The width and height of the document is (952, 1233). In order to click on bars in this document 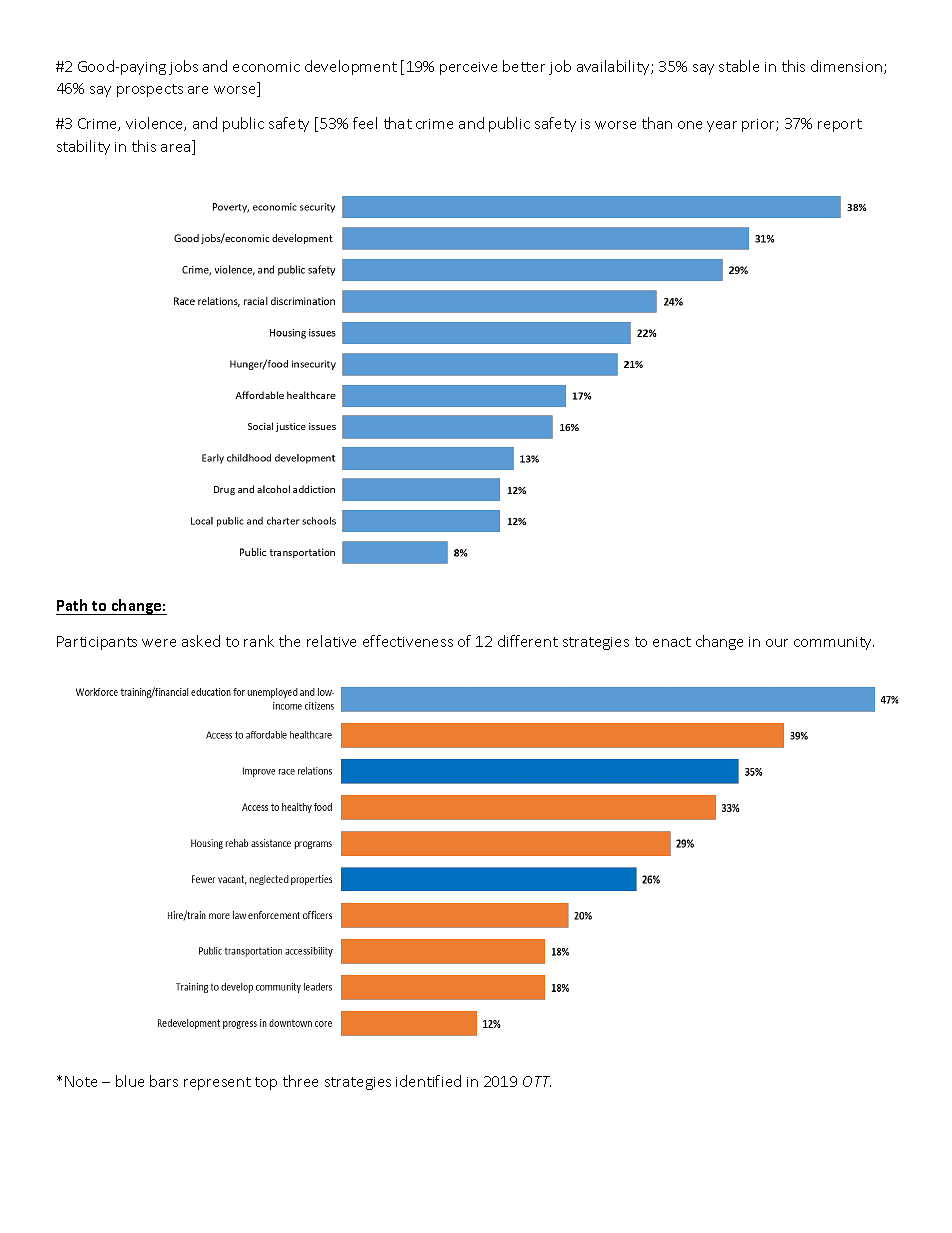, I will do `click(164, 1081)`.
